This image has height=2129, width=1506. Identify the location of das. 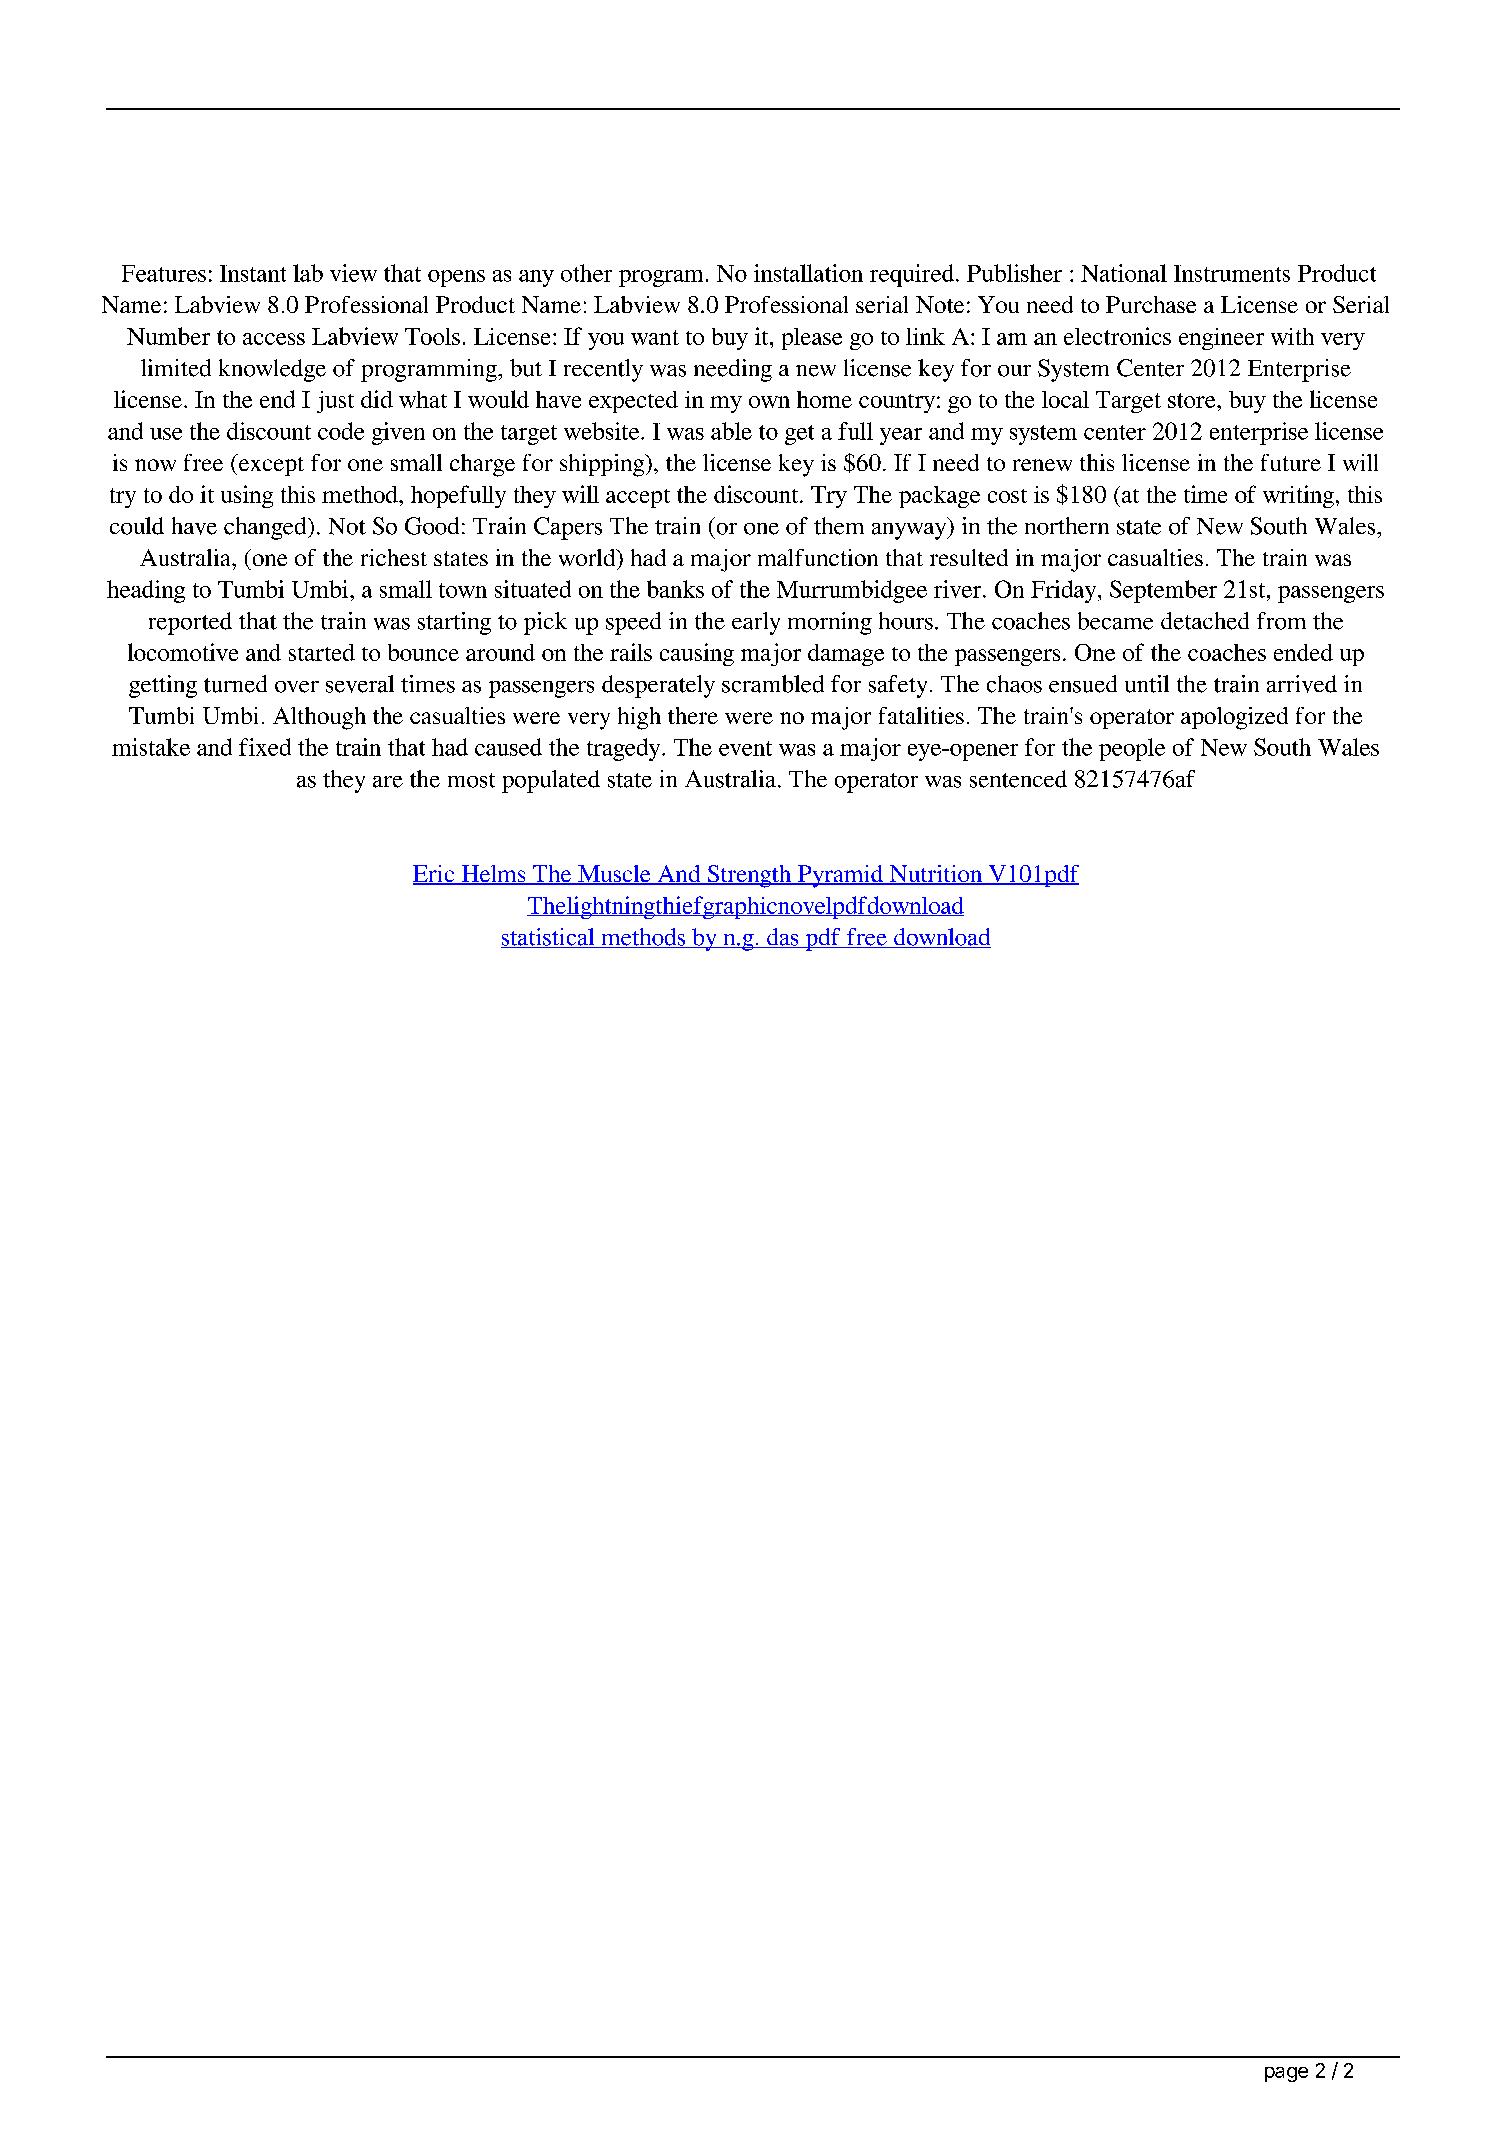
(783, 938).
